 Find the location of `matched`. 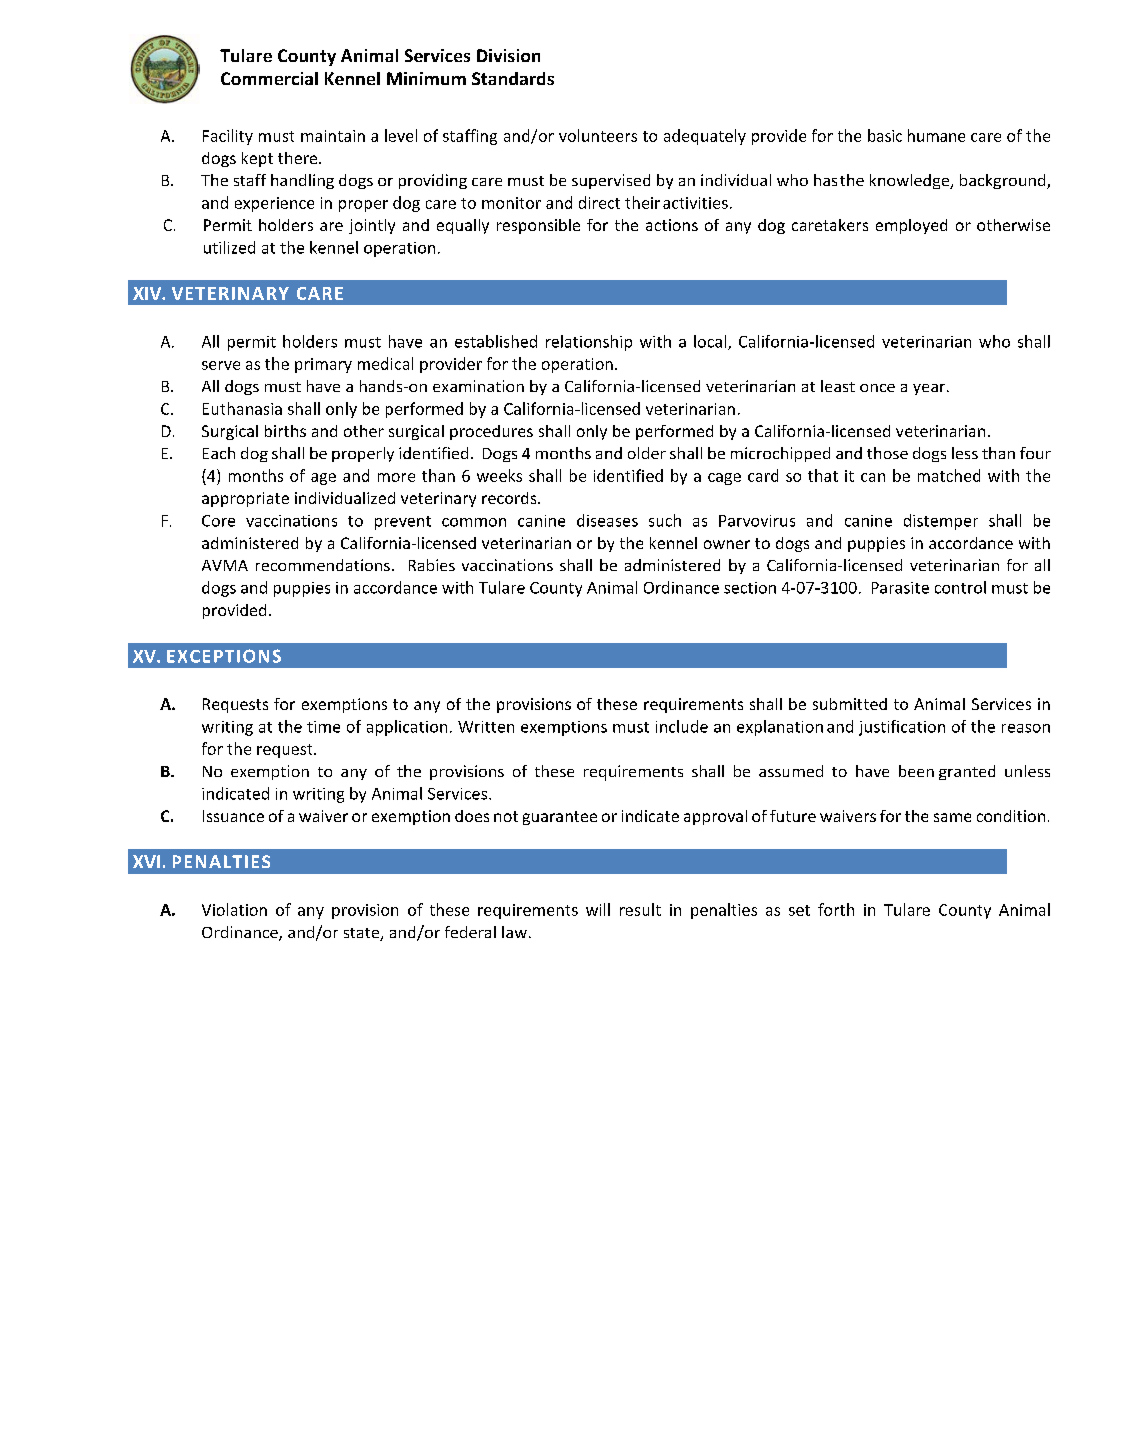

matched is located at coordinates (949, 475).
